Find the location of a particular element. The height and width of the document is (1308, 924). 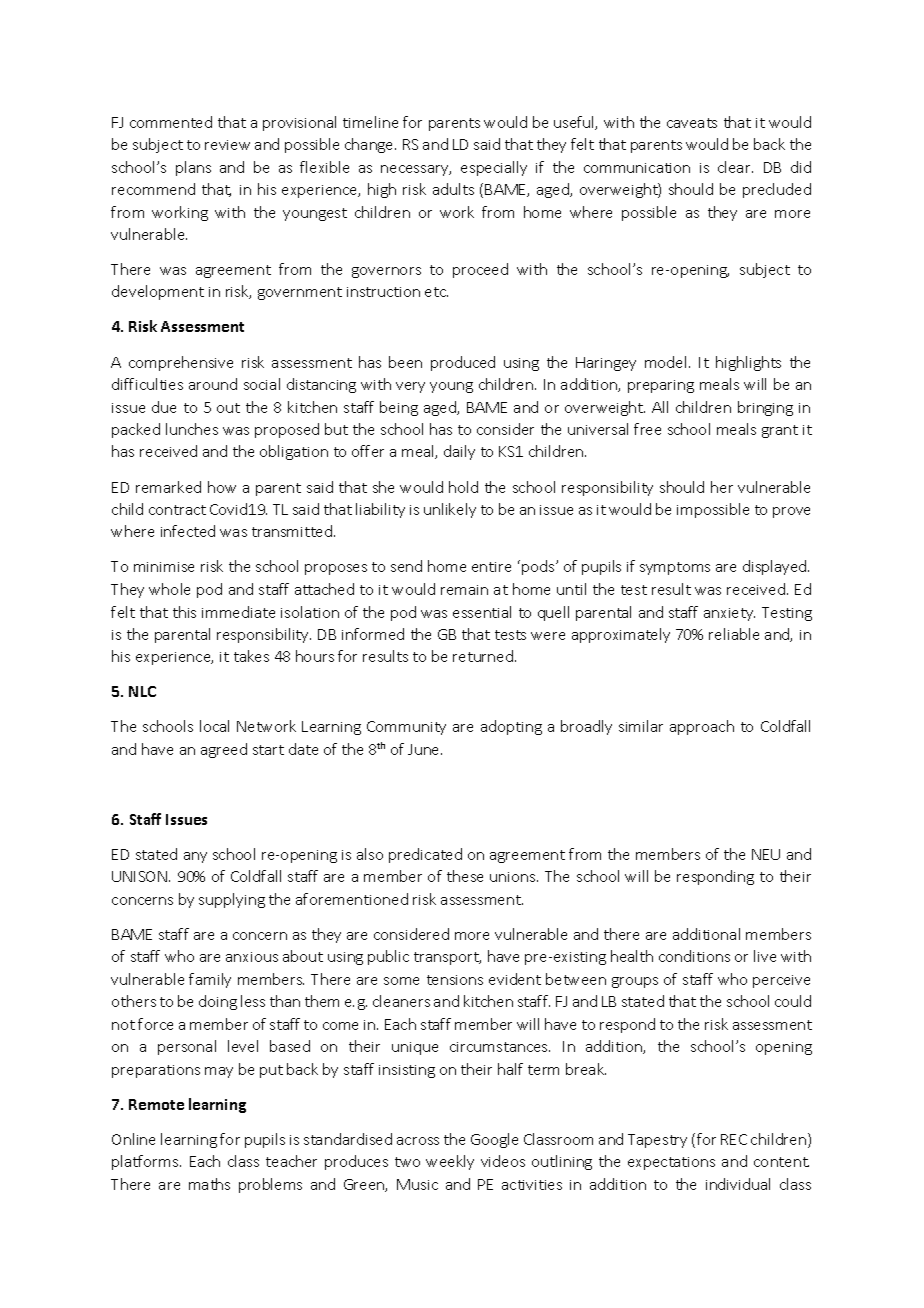

returned is located at coordinates (483, 656).
